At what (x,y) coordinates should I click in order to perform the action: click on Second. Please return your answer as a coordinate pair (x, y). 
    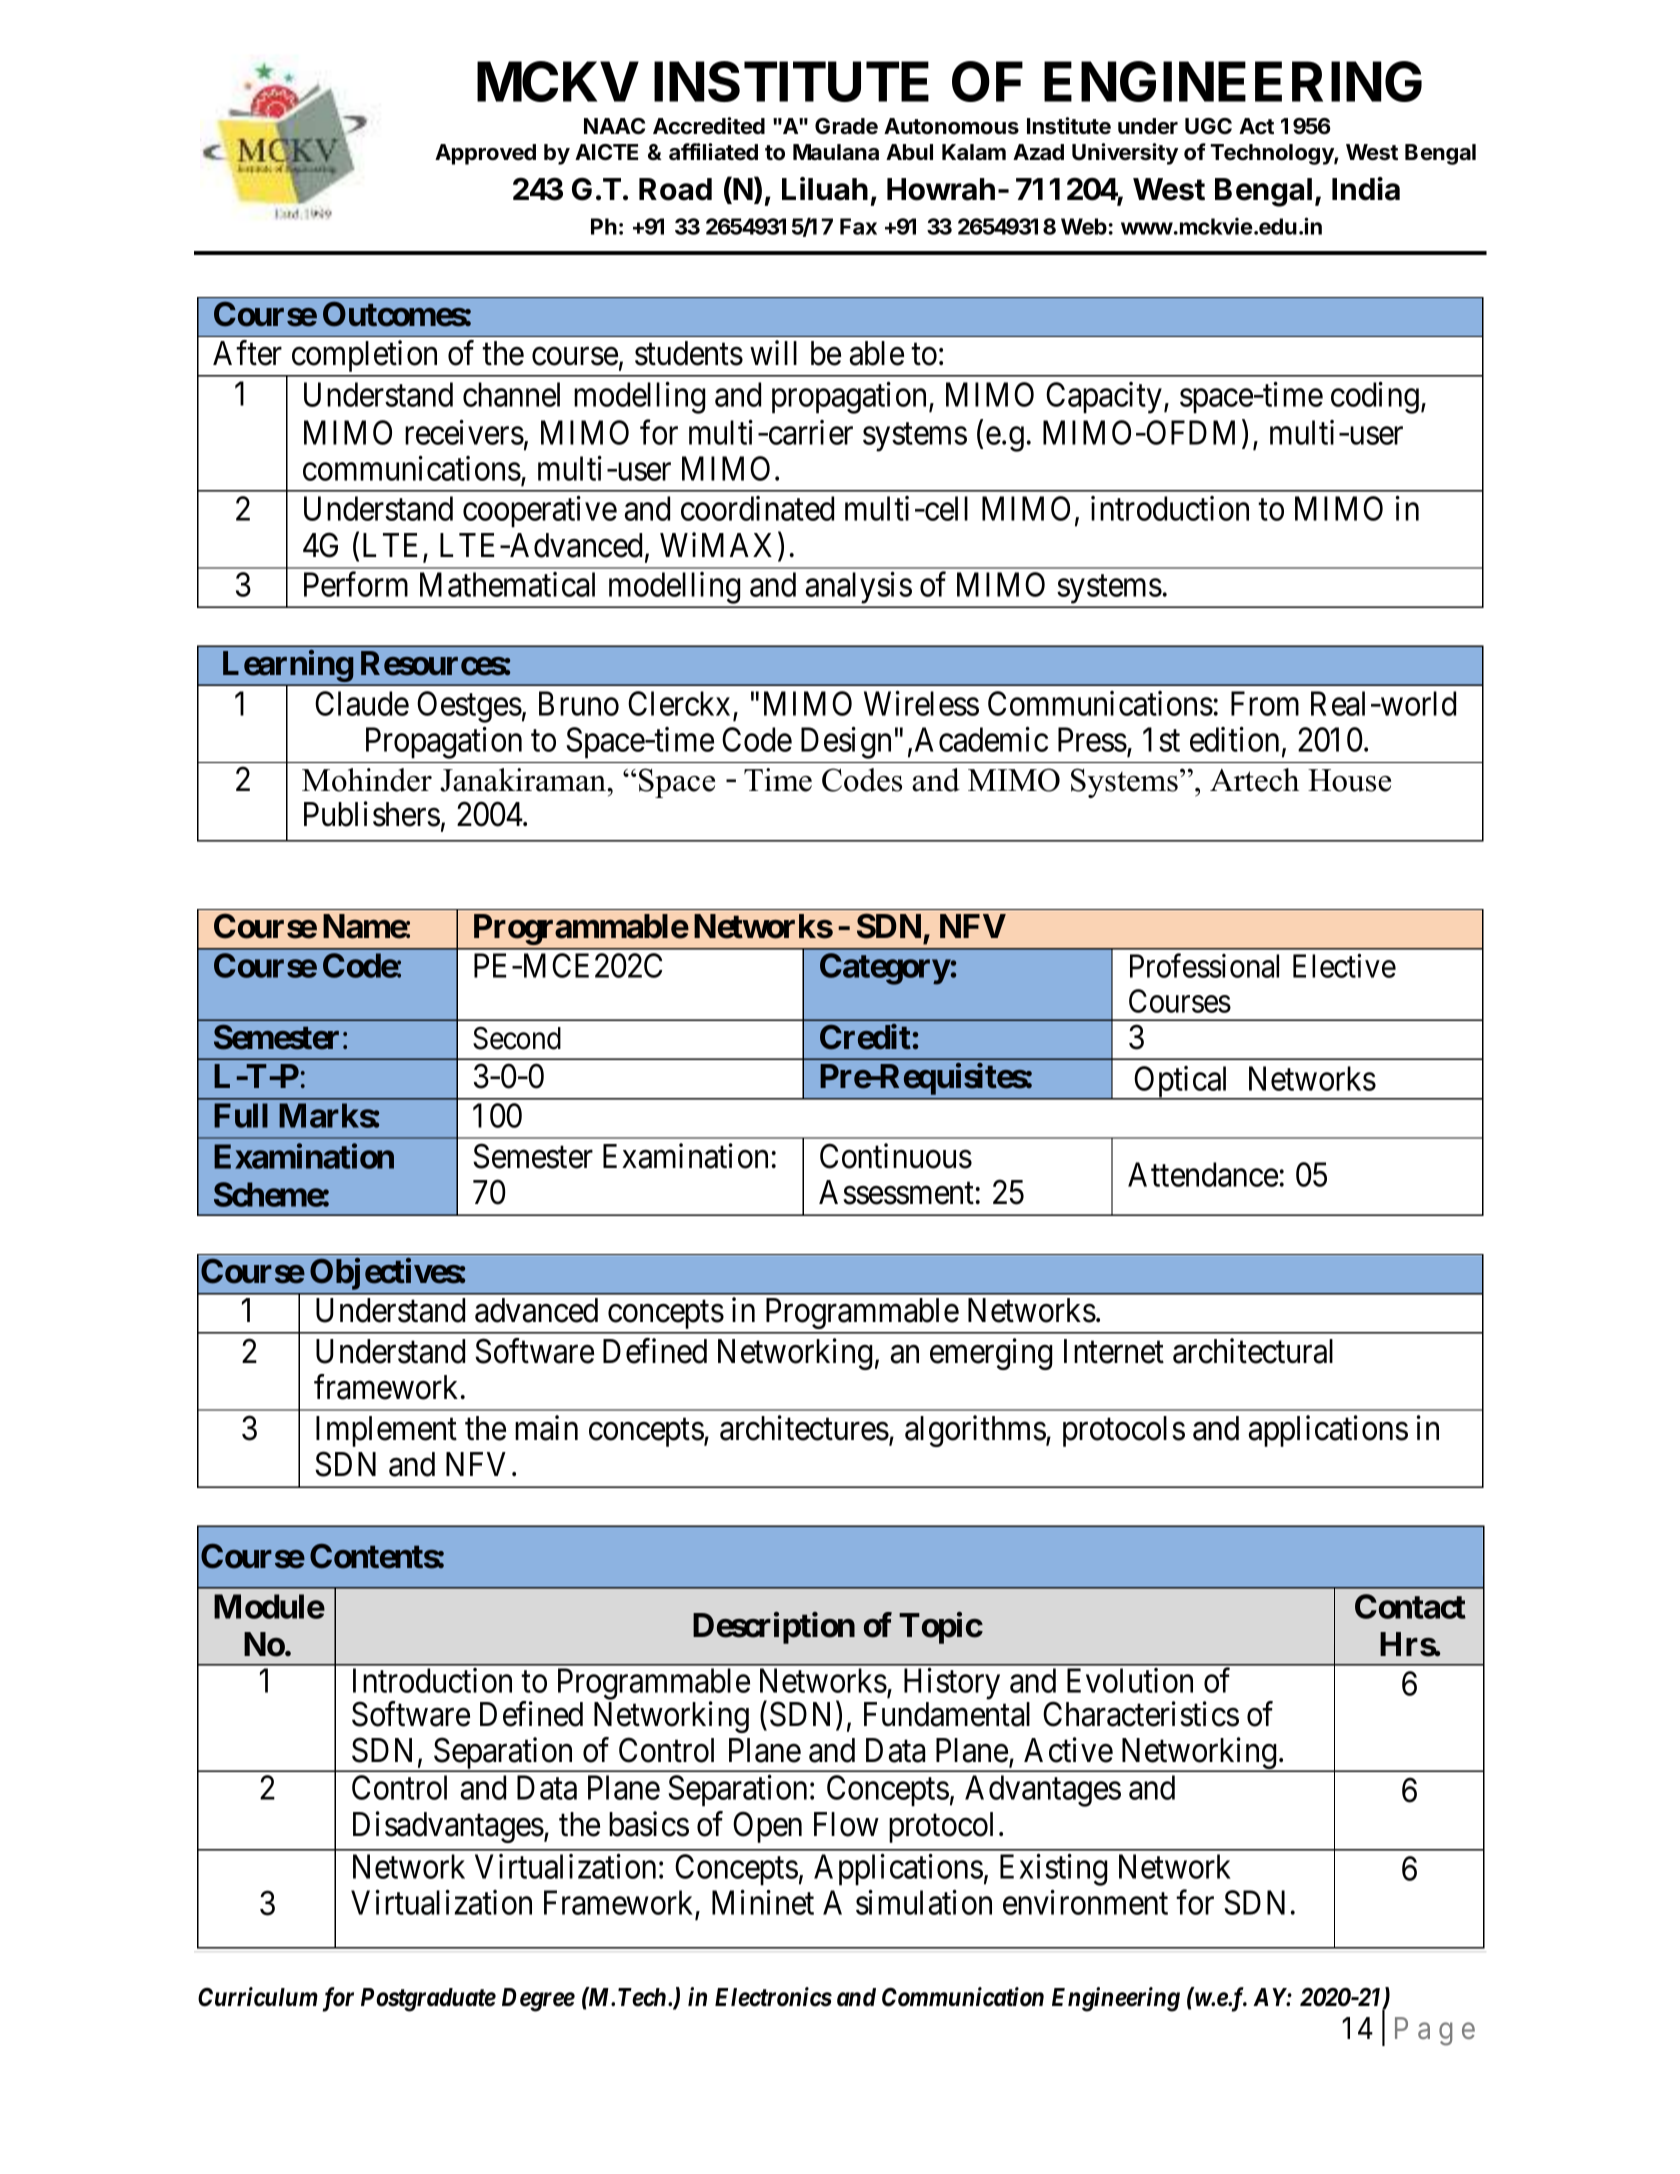
    Looking at the image, I should click on (517, 1038).
